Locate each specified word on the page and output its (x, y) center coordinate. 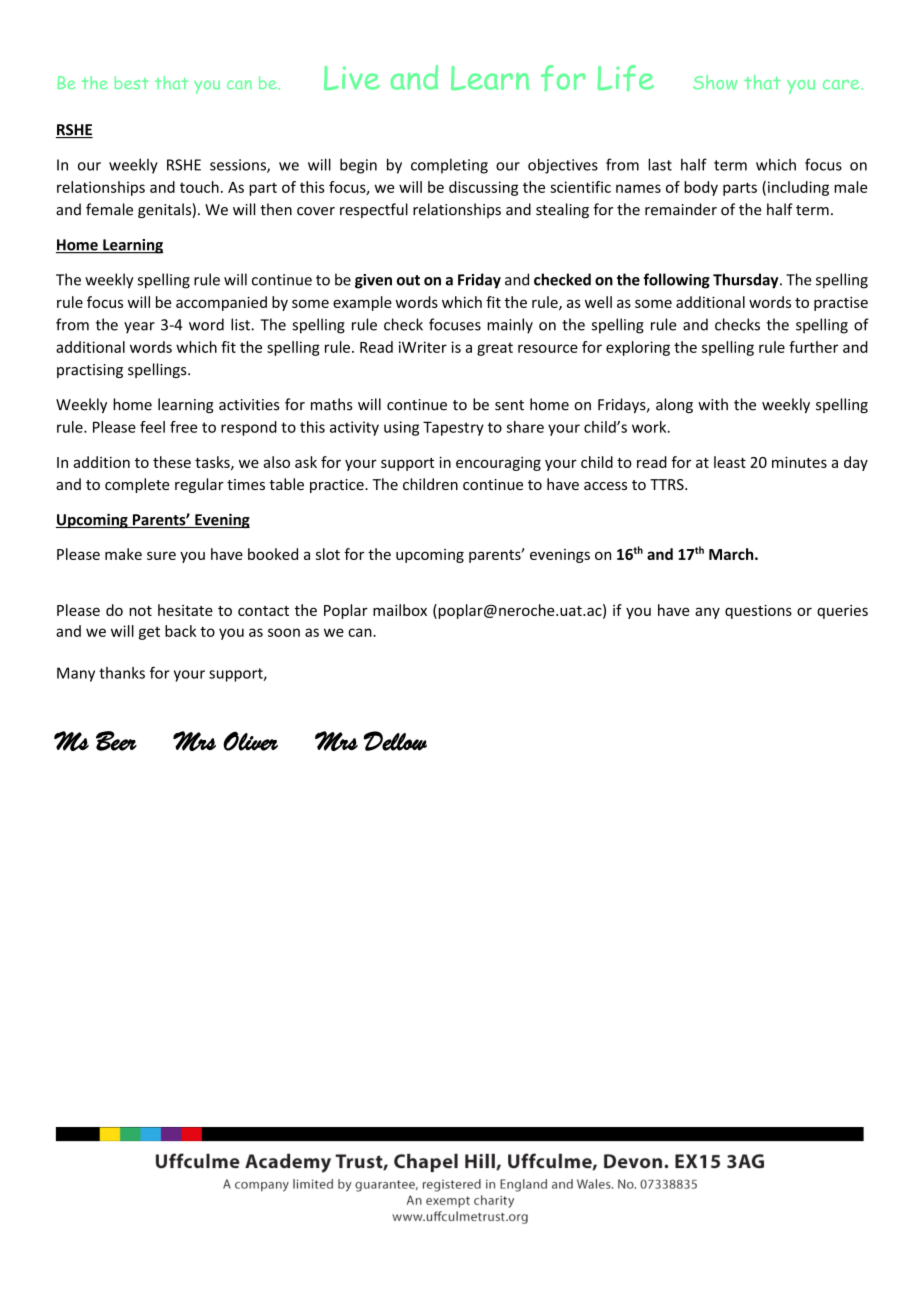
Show (715, 82)
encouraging (498, 464)
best (131, 83)
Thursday (747, 281)
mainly (510, 326)
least (730, 462)
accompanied (221, 303)
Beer (116, 741)
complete (137, 485)
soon (284, 632)
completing (449, 166)
